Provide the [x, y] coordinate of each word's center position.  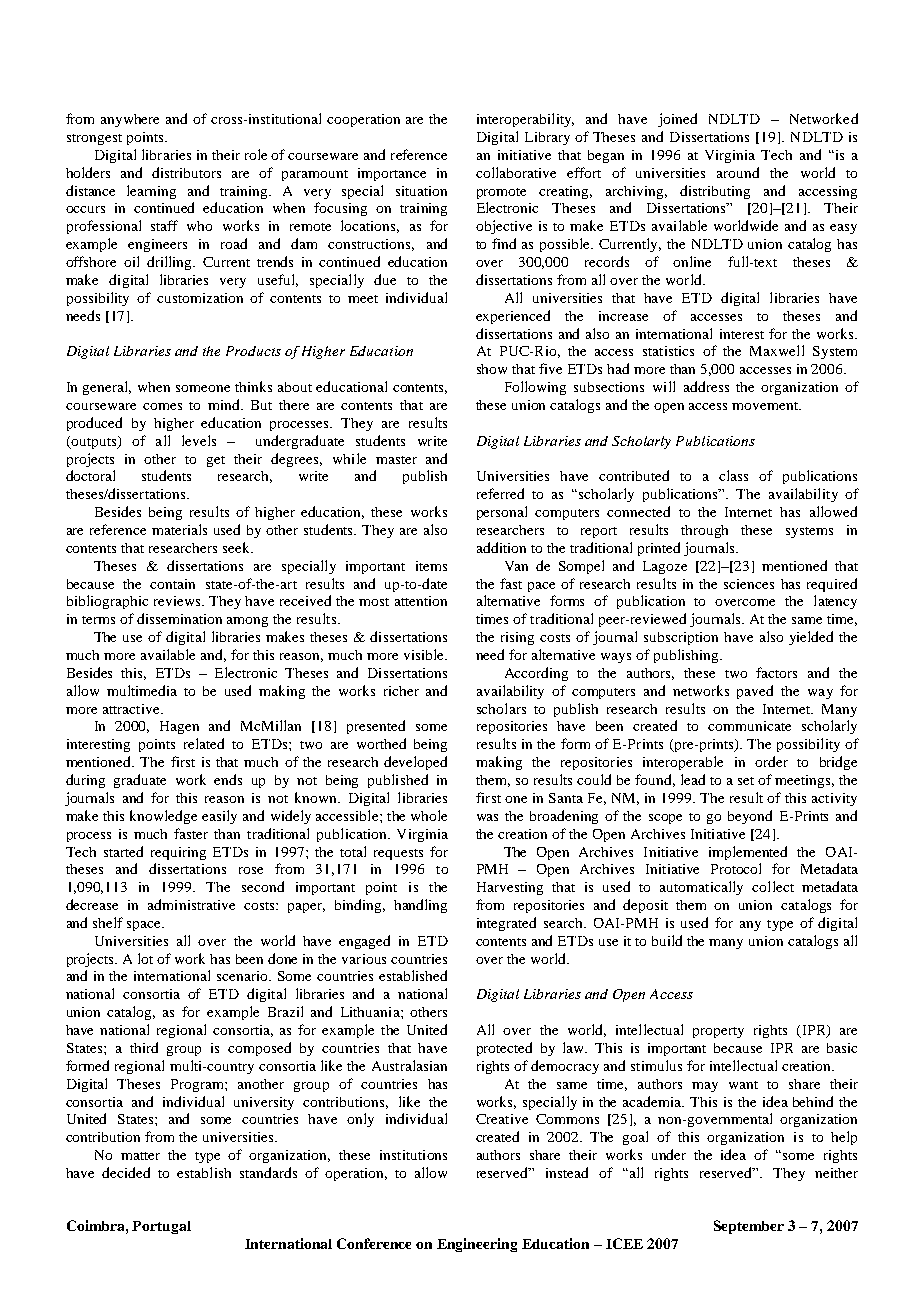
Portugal [161, 1227]
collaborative [516, 172]
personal [502, 513]
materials [179, 529]
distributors [186, 172]
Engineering [477, 1245]
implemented [748, 853]
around [738, 172]
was [487, 817]
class [733, 475]
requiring [178, 853]
